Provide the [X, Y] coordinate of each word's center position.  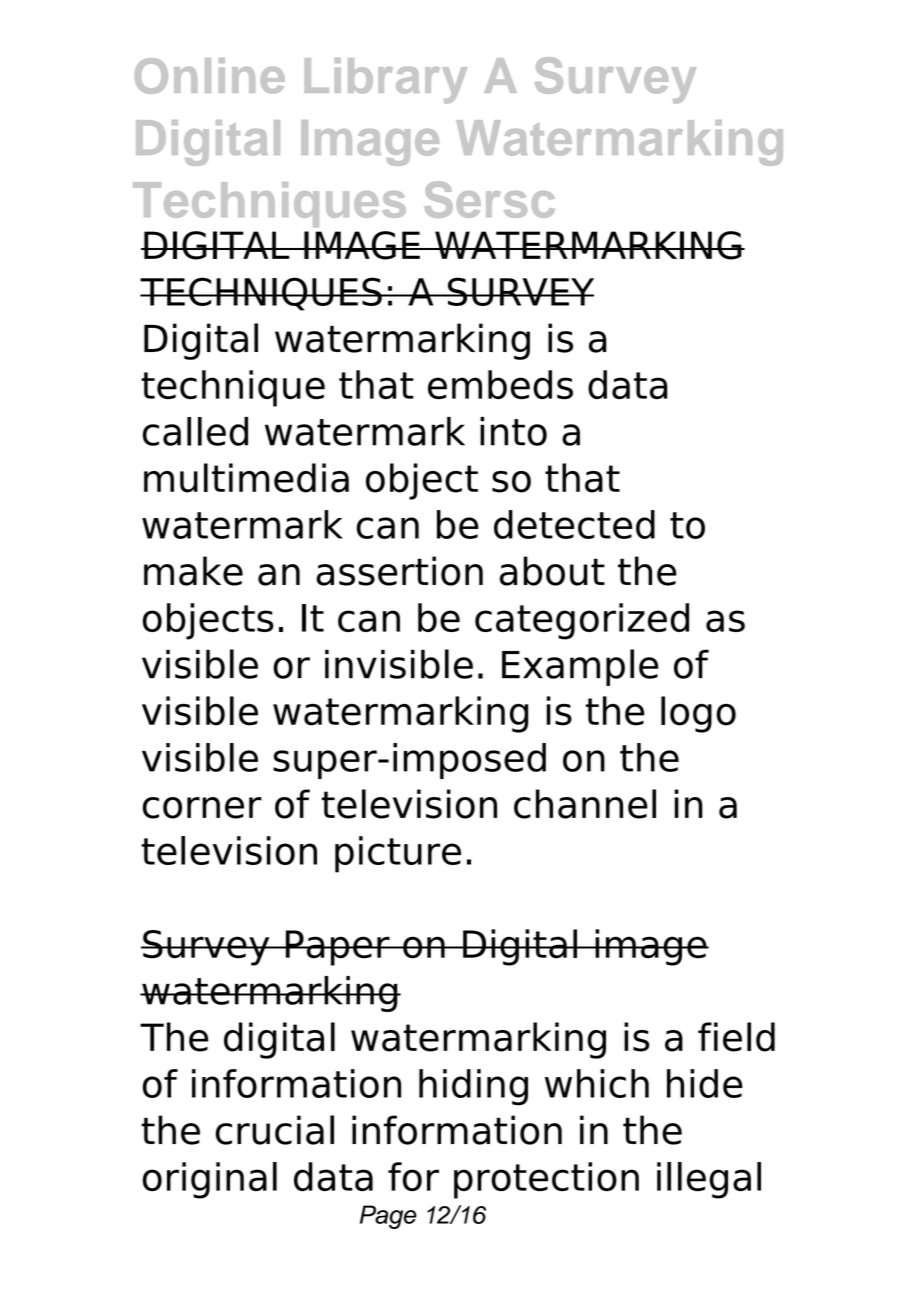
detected [574, 524]
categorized [582, 621]
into [513, 431]
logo [698, 714]
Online [210, 76]
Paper [337, 948]
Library [386, 81]
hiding [473, 1087]
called [195, 431]
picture [398, 854]
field [736, 1037]
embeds [500, 384]
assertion [399, 571]
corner [202, 808]
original [210, 1180]
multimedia [246, 478]
